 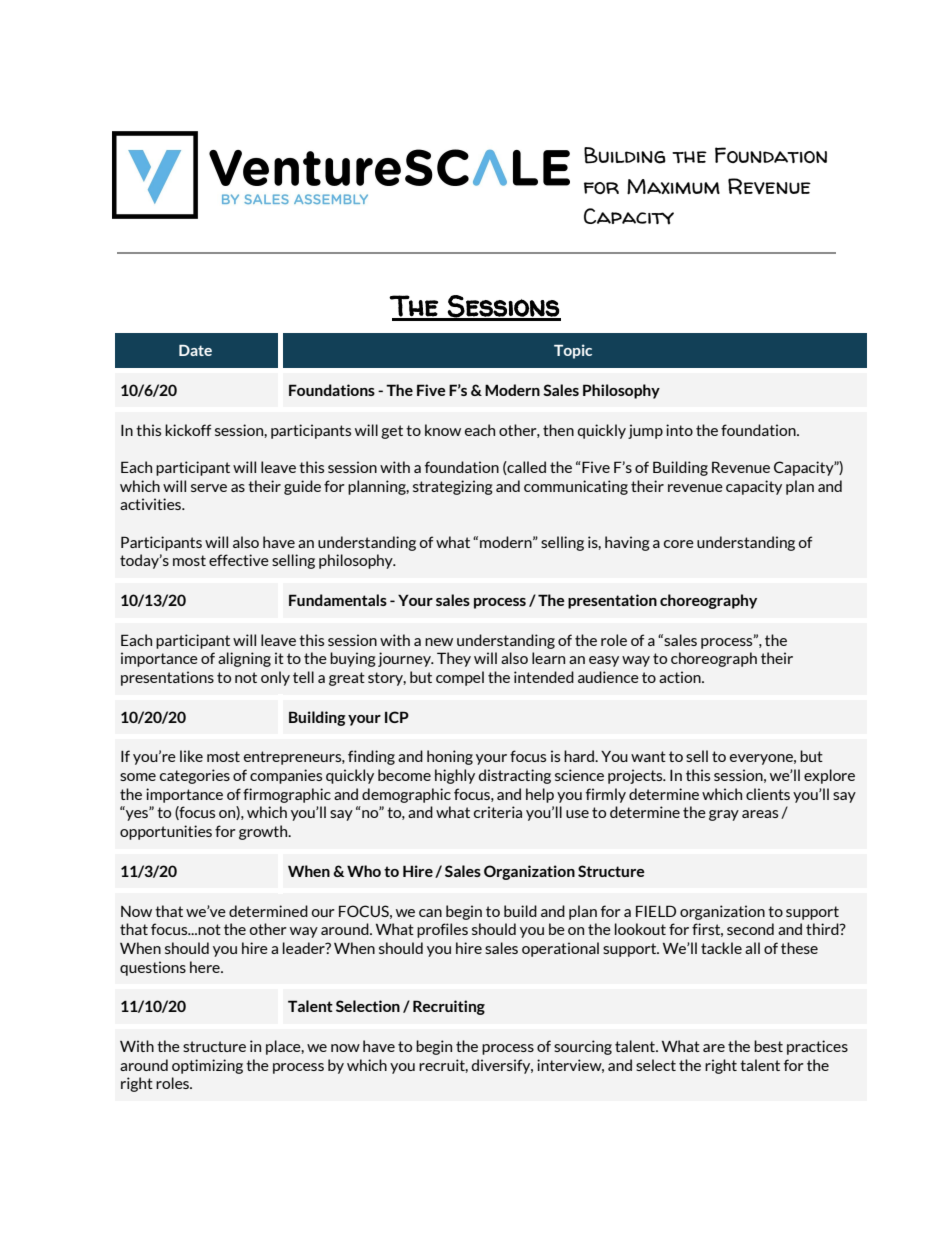 I want to click on aligning, so click(x=244, y=659).
